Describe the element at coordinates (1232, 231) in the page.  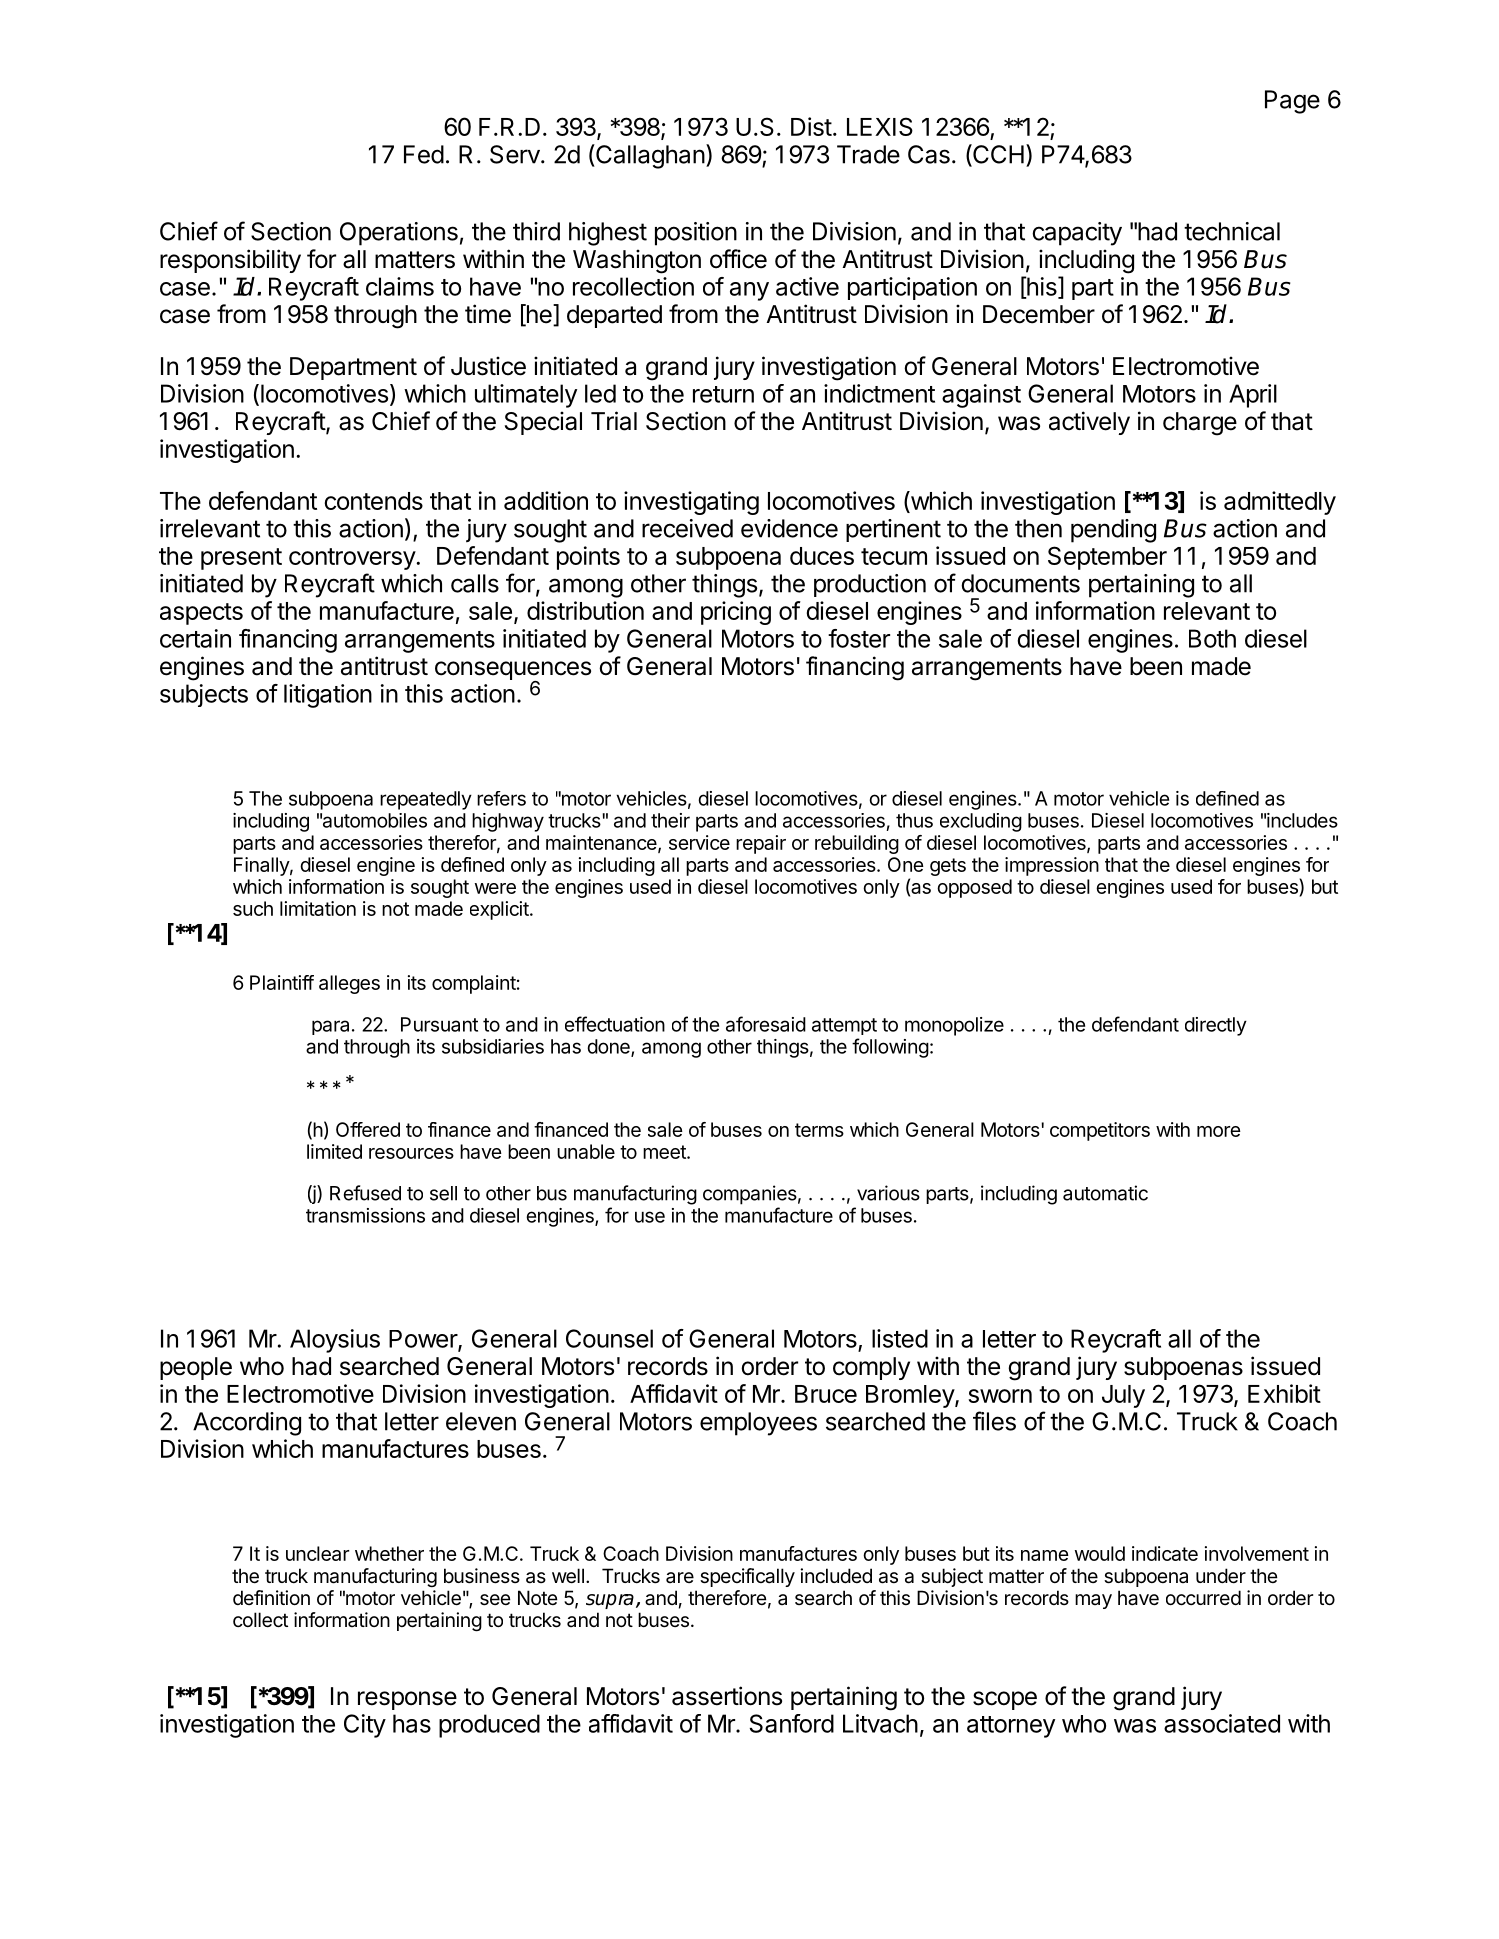
I see `technical` at that location.
